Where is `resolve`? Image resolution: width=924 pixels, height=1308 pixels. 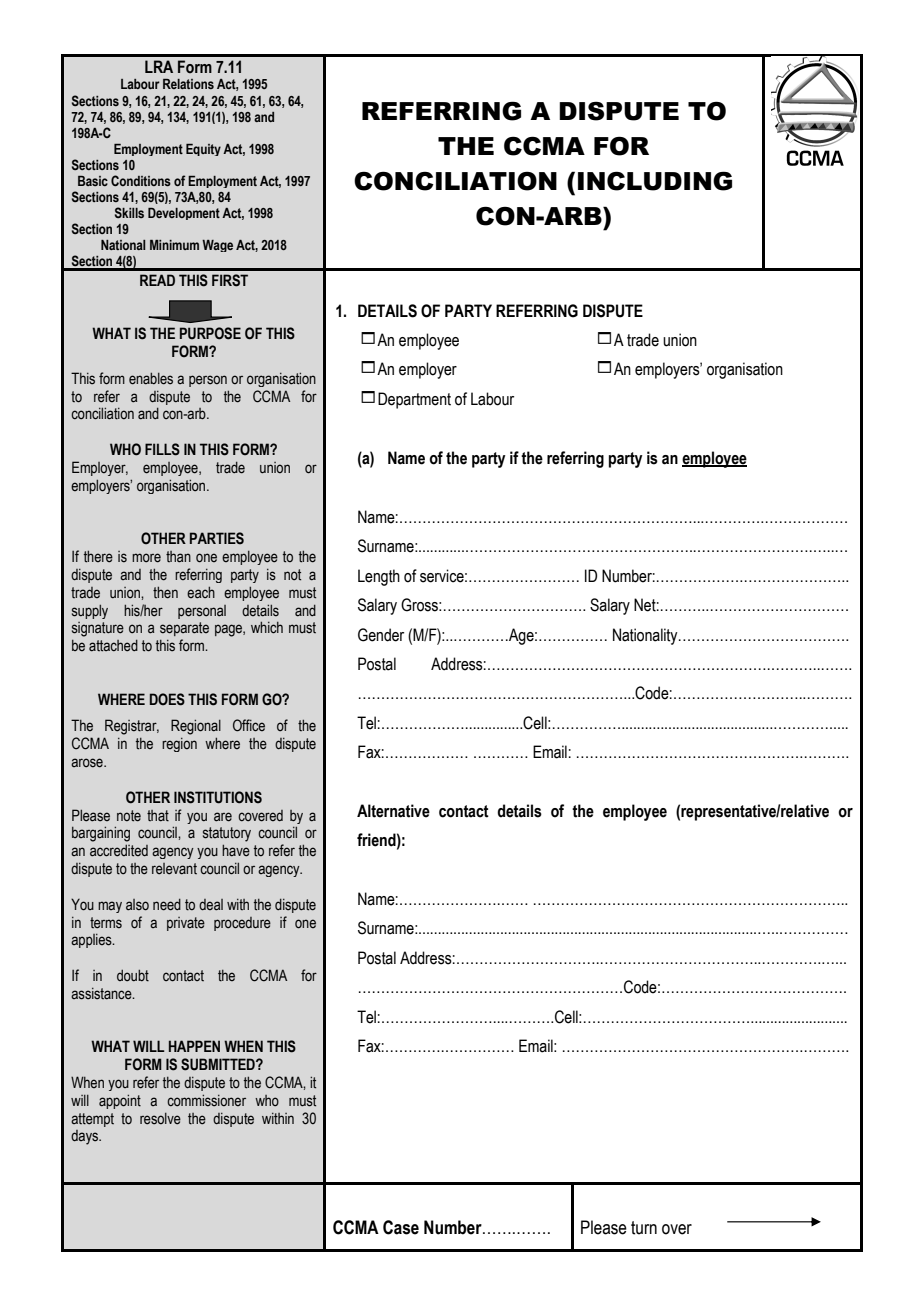 resolve is located at coordinates (160, 1119).
